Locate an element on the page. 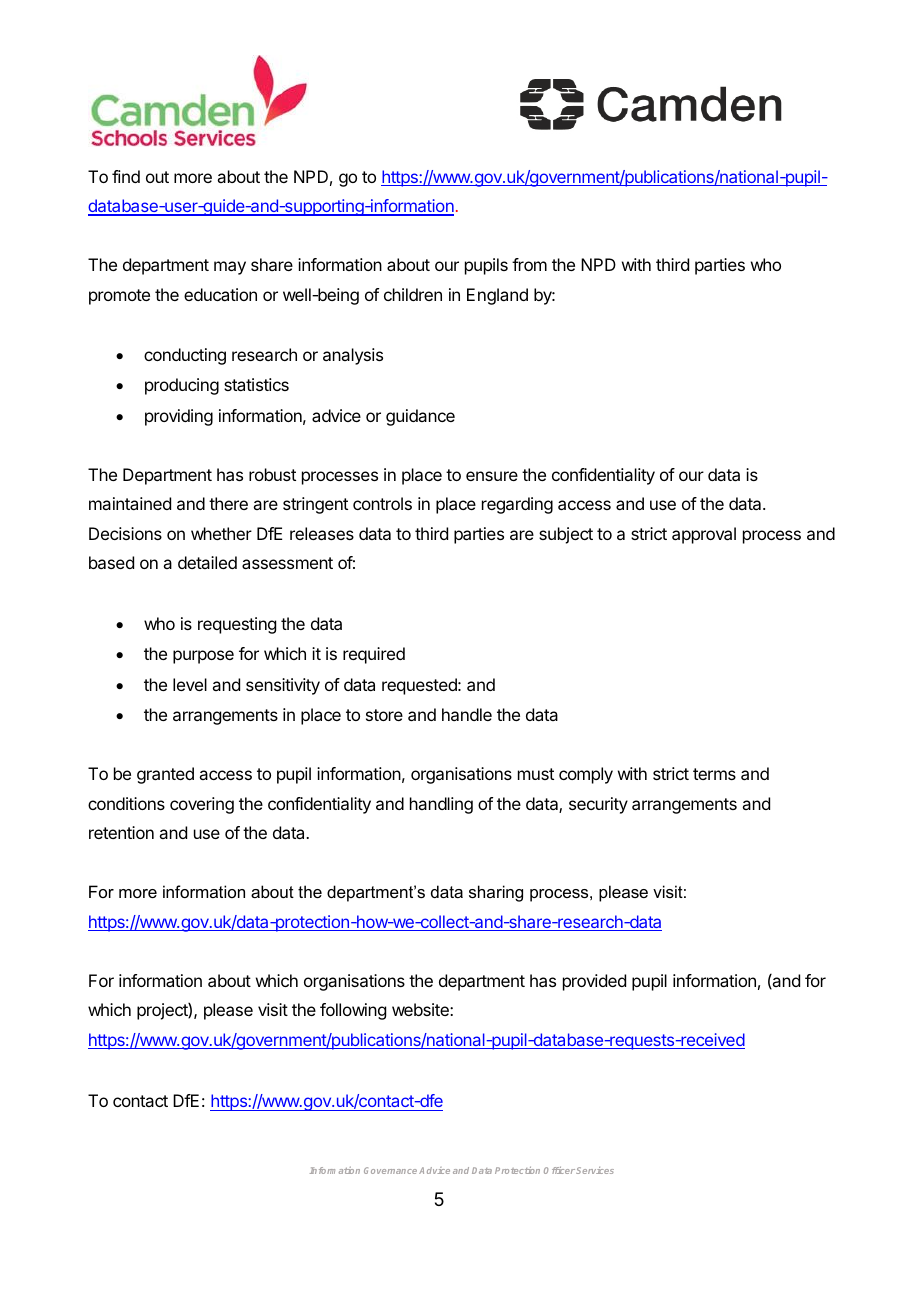 The image size is (924, 1308). providing is located at coordinates (179, 417).
